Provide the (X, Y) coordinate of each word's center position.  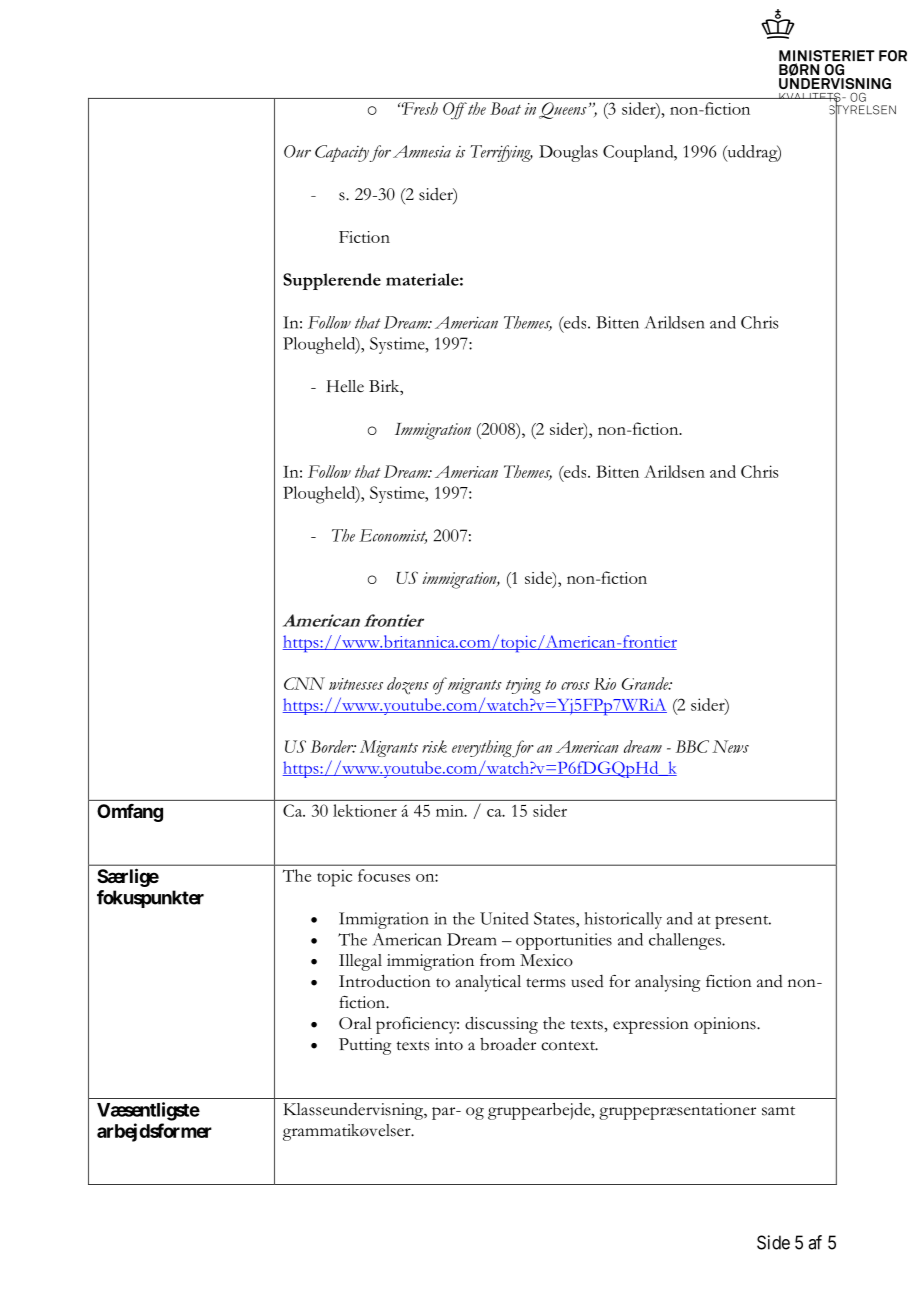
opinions (726, 1025)
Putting (365, 1046)
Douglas (568, 153)
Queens (563, 110)
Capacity (342, 153)
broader (508, 1044)
